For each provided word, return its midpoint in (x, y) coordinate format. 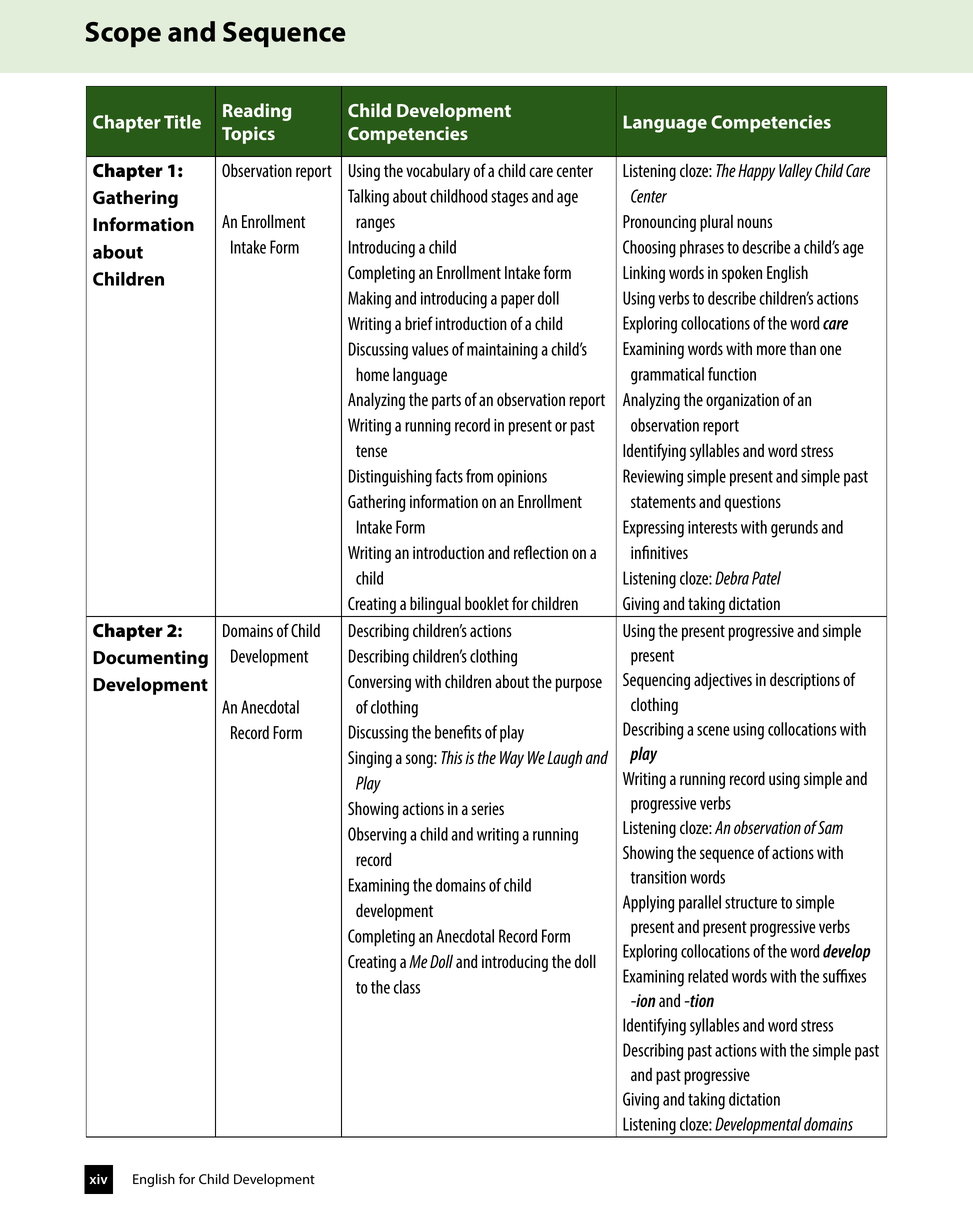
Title (182, 122)
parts (446, 402)
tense (371, 451)
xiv (98, 1179)
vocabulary (438, 172)
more (771, 350)
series (488, 808)
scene (713, 731)
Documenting (150, 659)
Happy (756, 172)
